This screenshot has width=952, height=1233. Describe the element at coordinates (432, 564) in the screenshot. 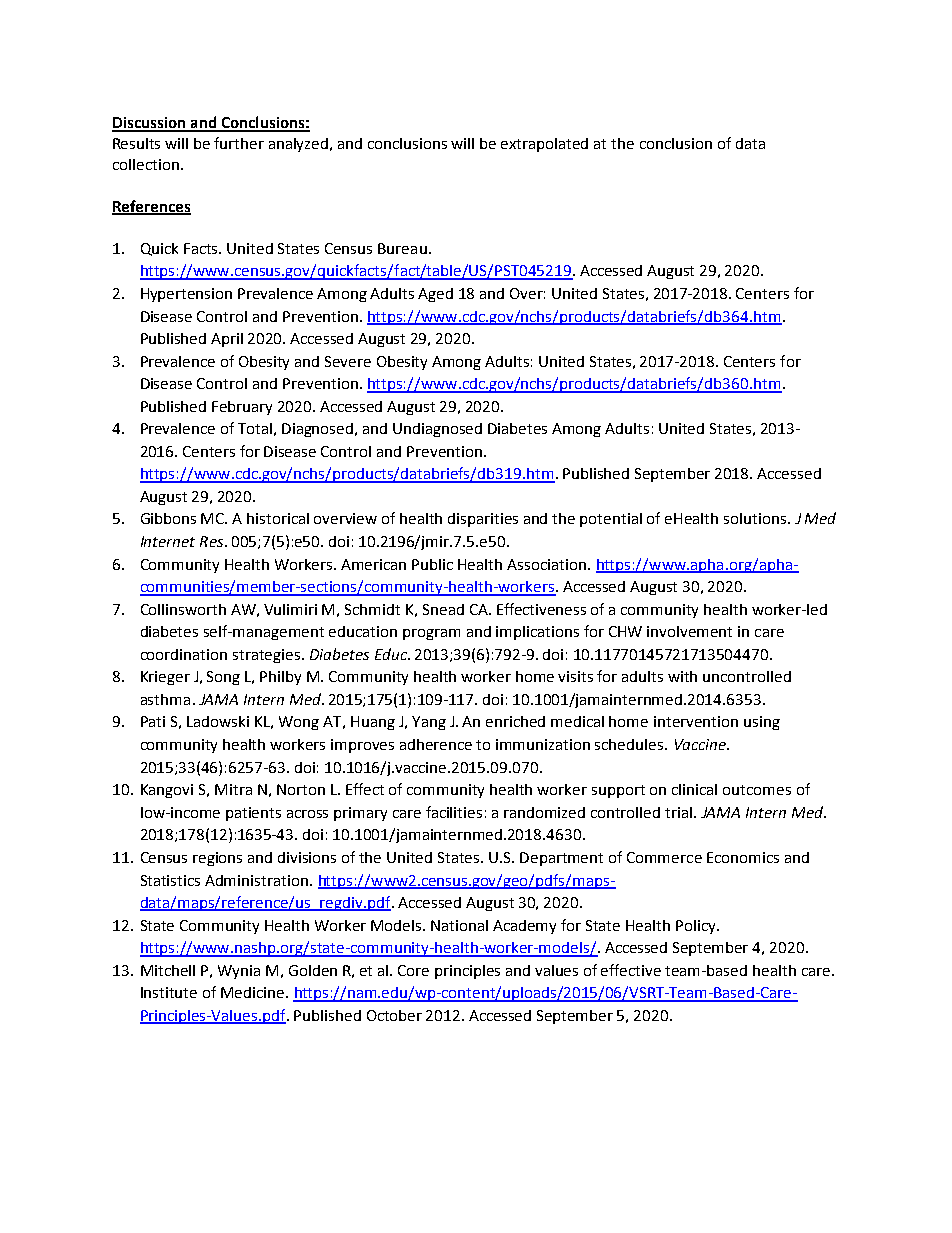

I see `Public` at that location.
